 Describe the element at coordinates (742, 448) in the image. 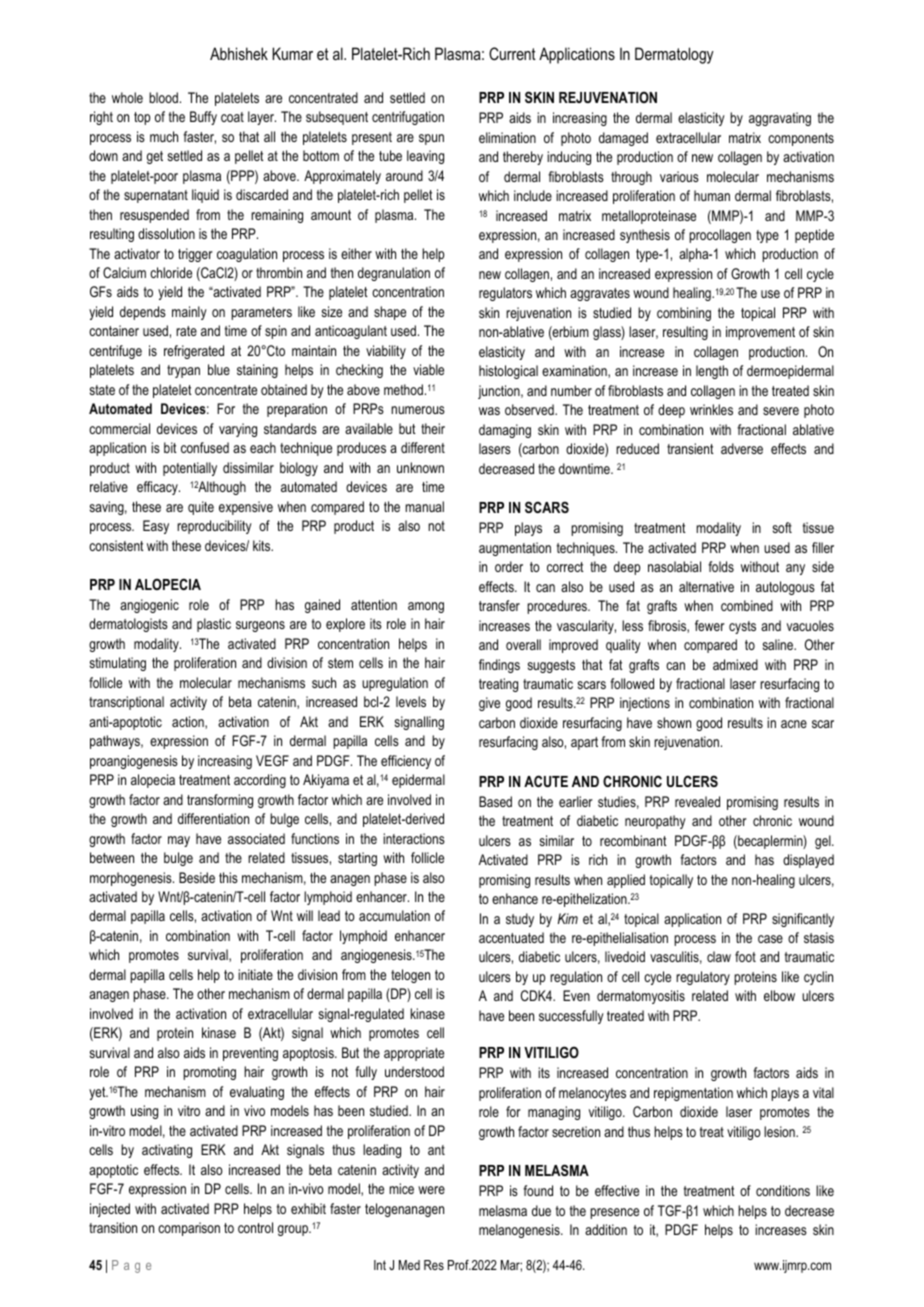

I see `adverse` at that location.
